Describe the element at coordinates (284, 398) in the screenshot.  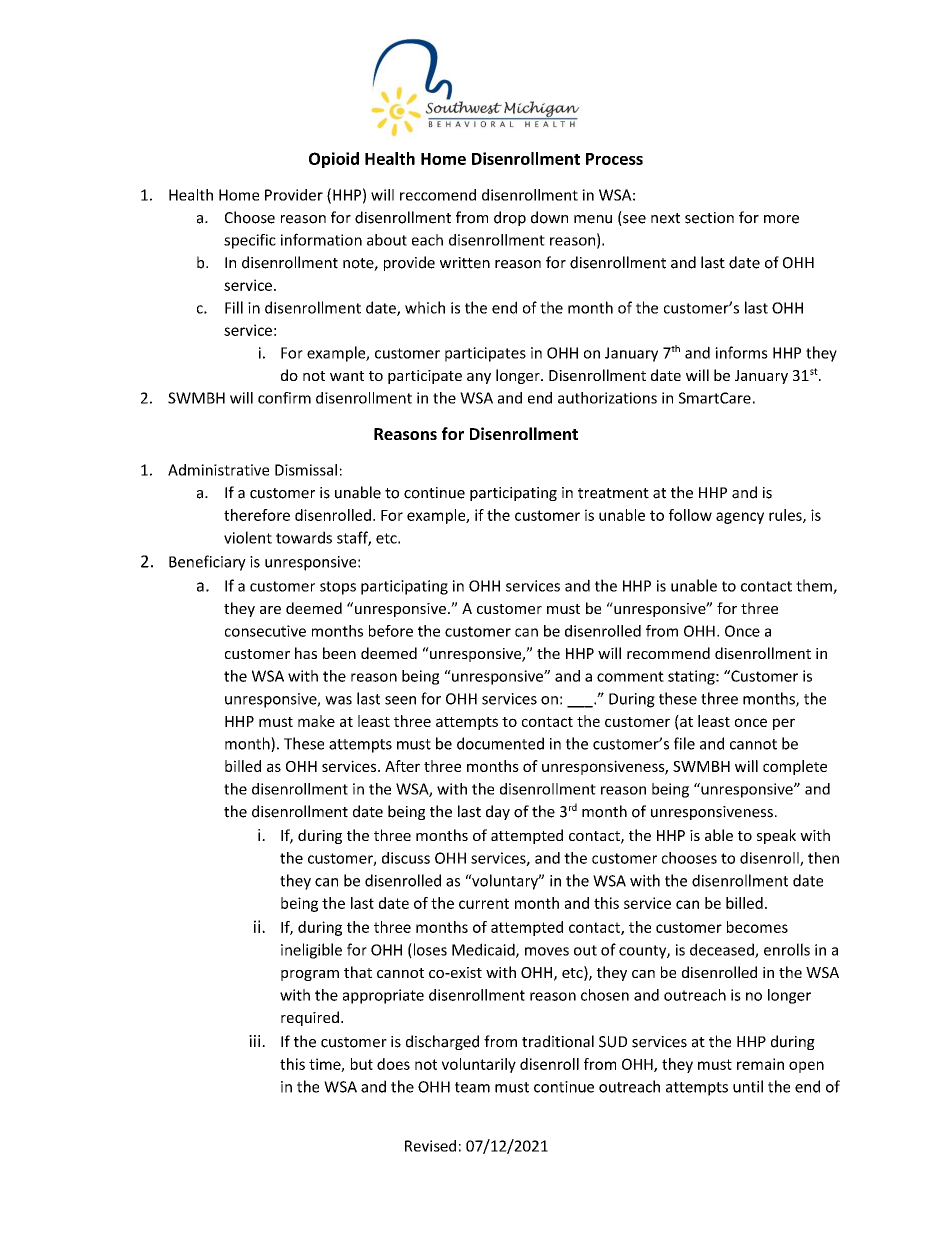
I see `confirm` at that location.
